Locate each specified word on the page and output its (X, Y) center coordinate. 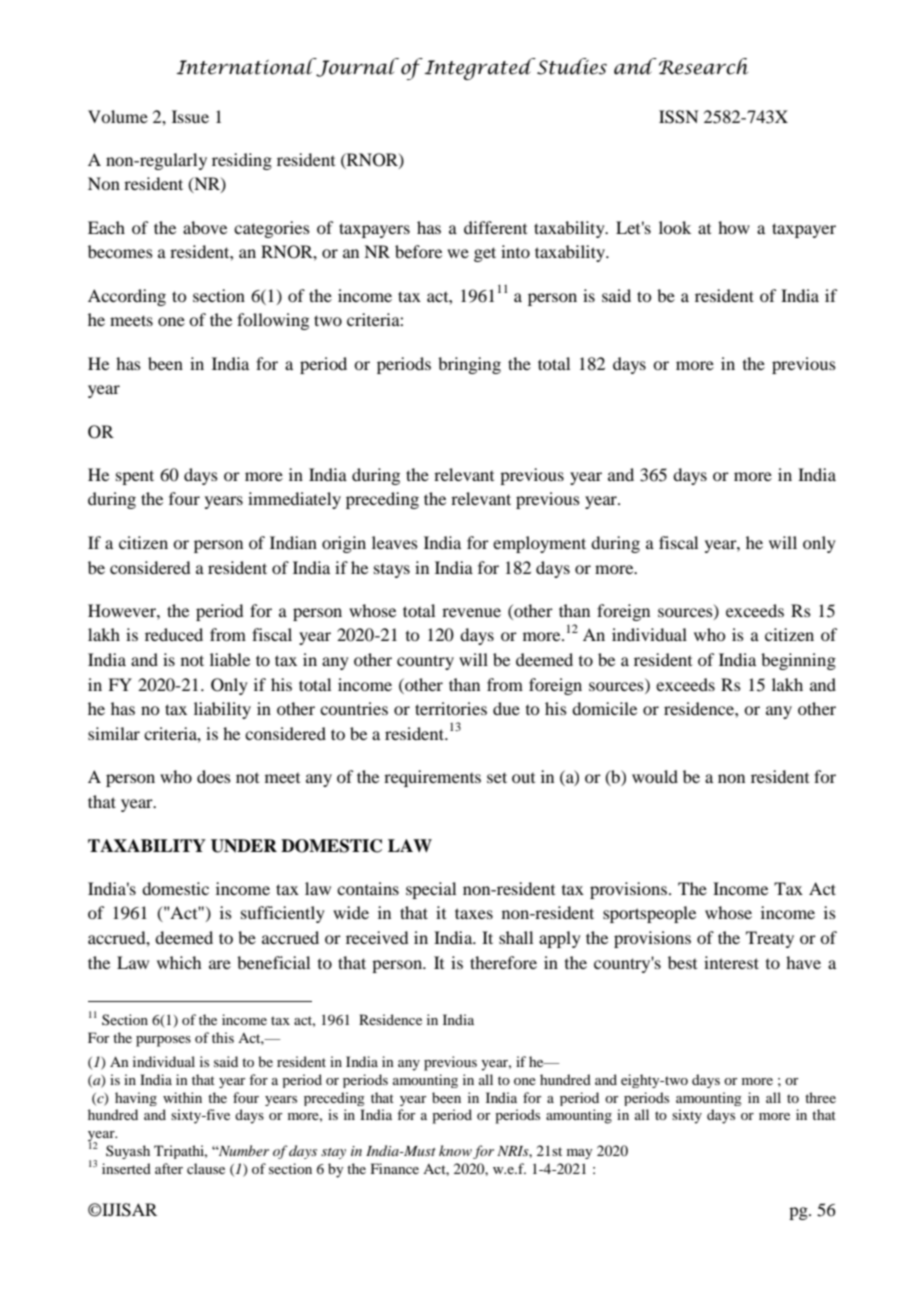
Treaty (770, 939)
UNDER (244, 846)
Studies (571, 66)
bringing (469, 365)
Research (703, 66)
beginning (798, 661)
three (820, 1097)
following (273, 321)
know (455, 1150)
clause (206, 1168)
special (431, 890)
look (675, 227)
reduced (174, 634)
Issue (190, 116)
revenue (471, 612)
